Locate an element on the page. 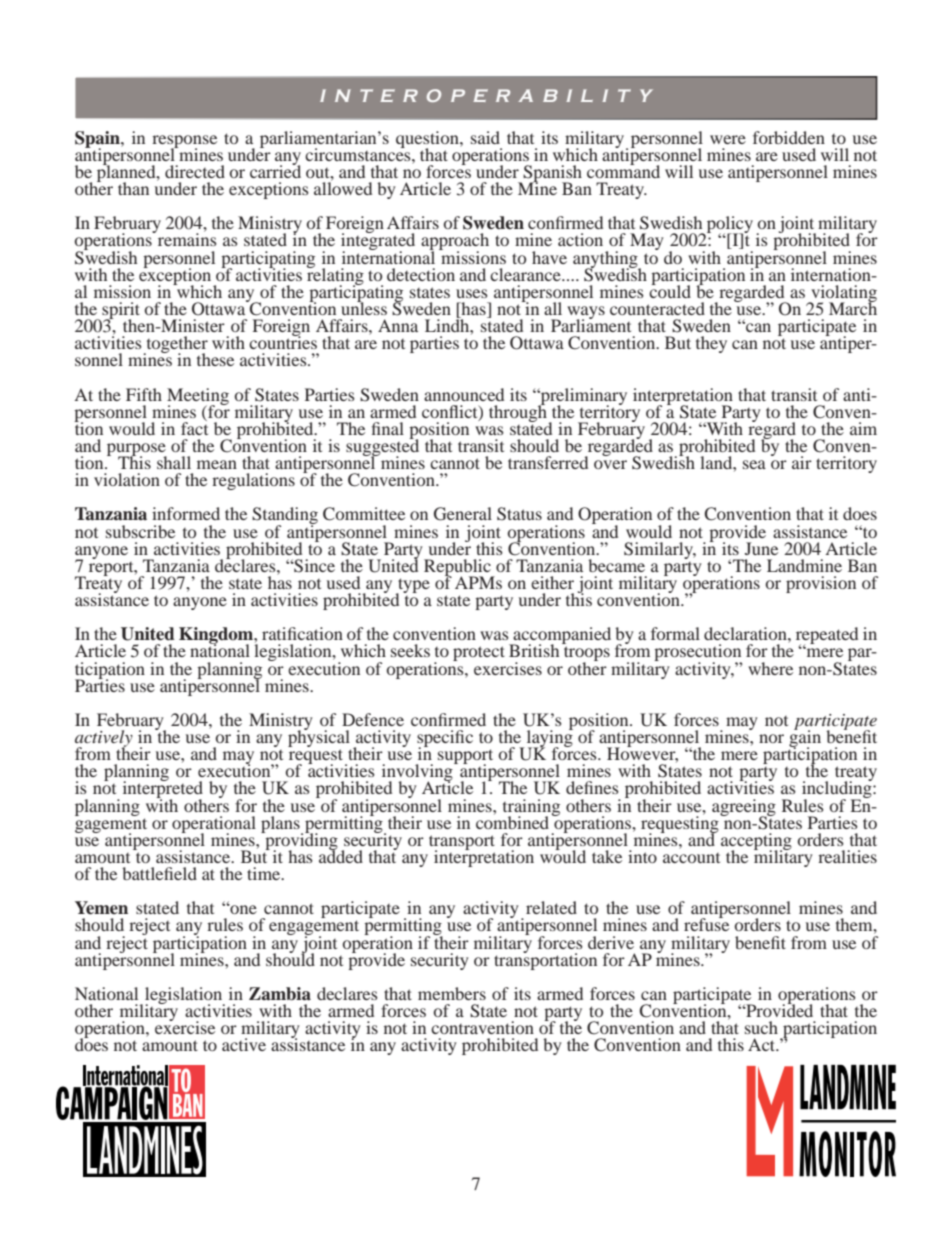 This document has width=952, height=1233. nor is located at coordinates (771, 738).
